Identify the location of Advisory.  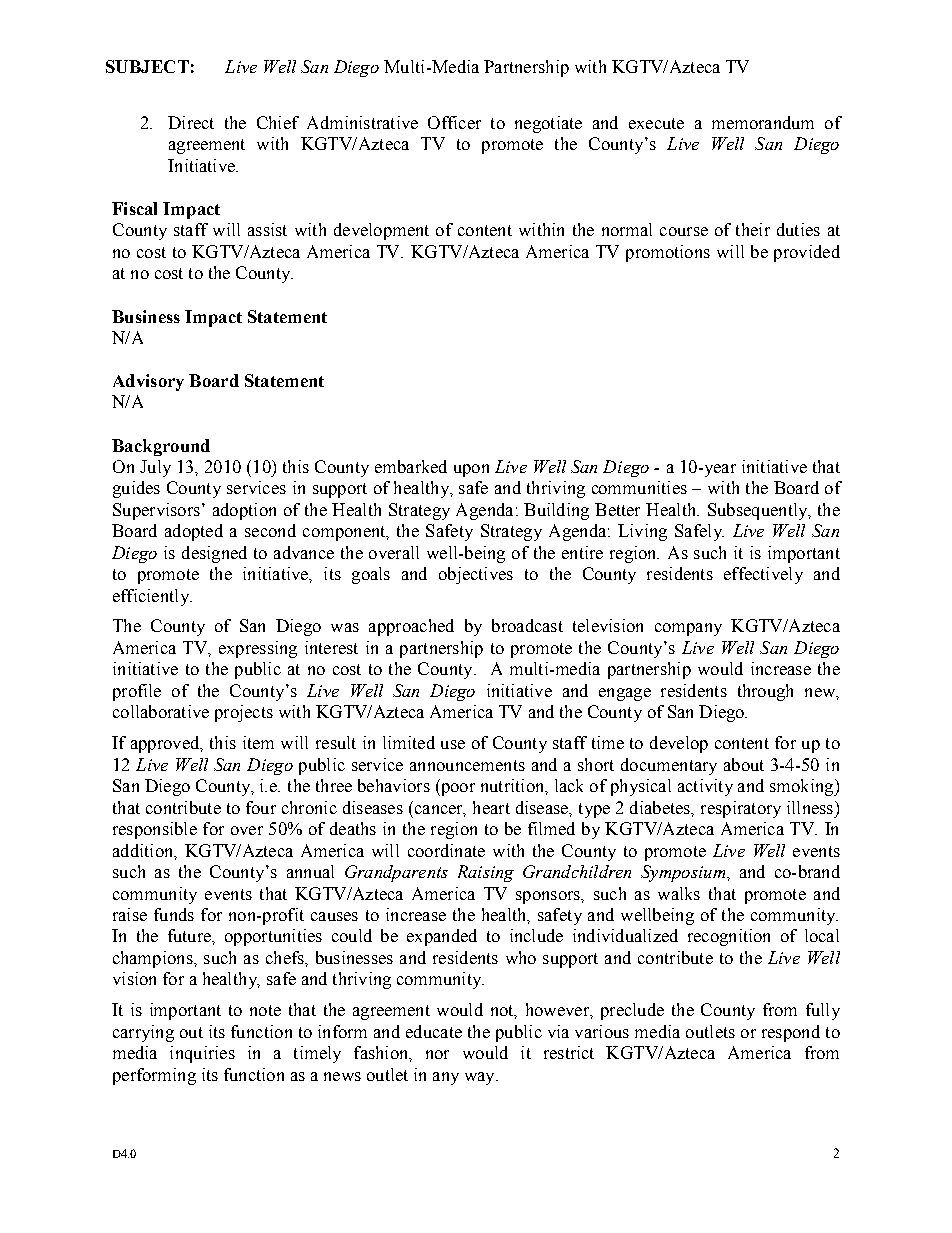
(148, 382).
